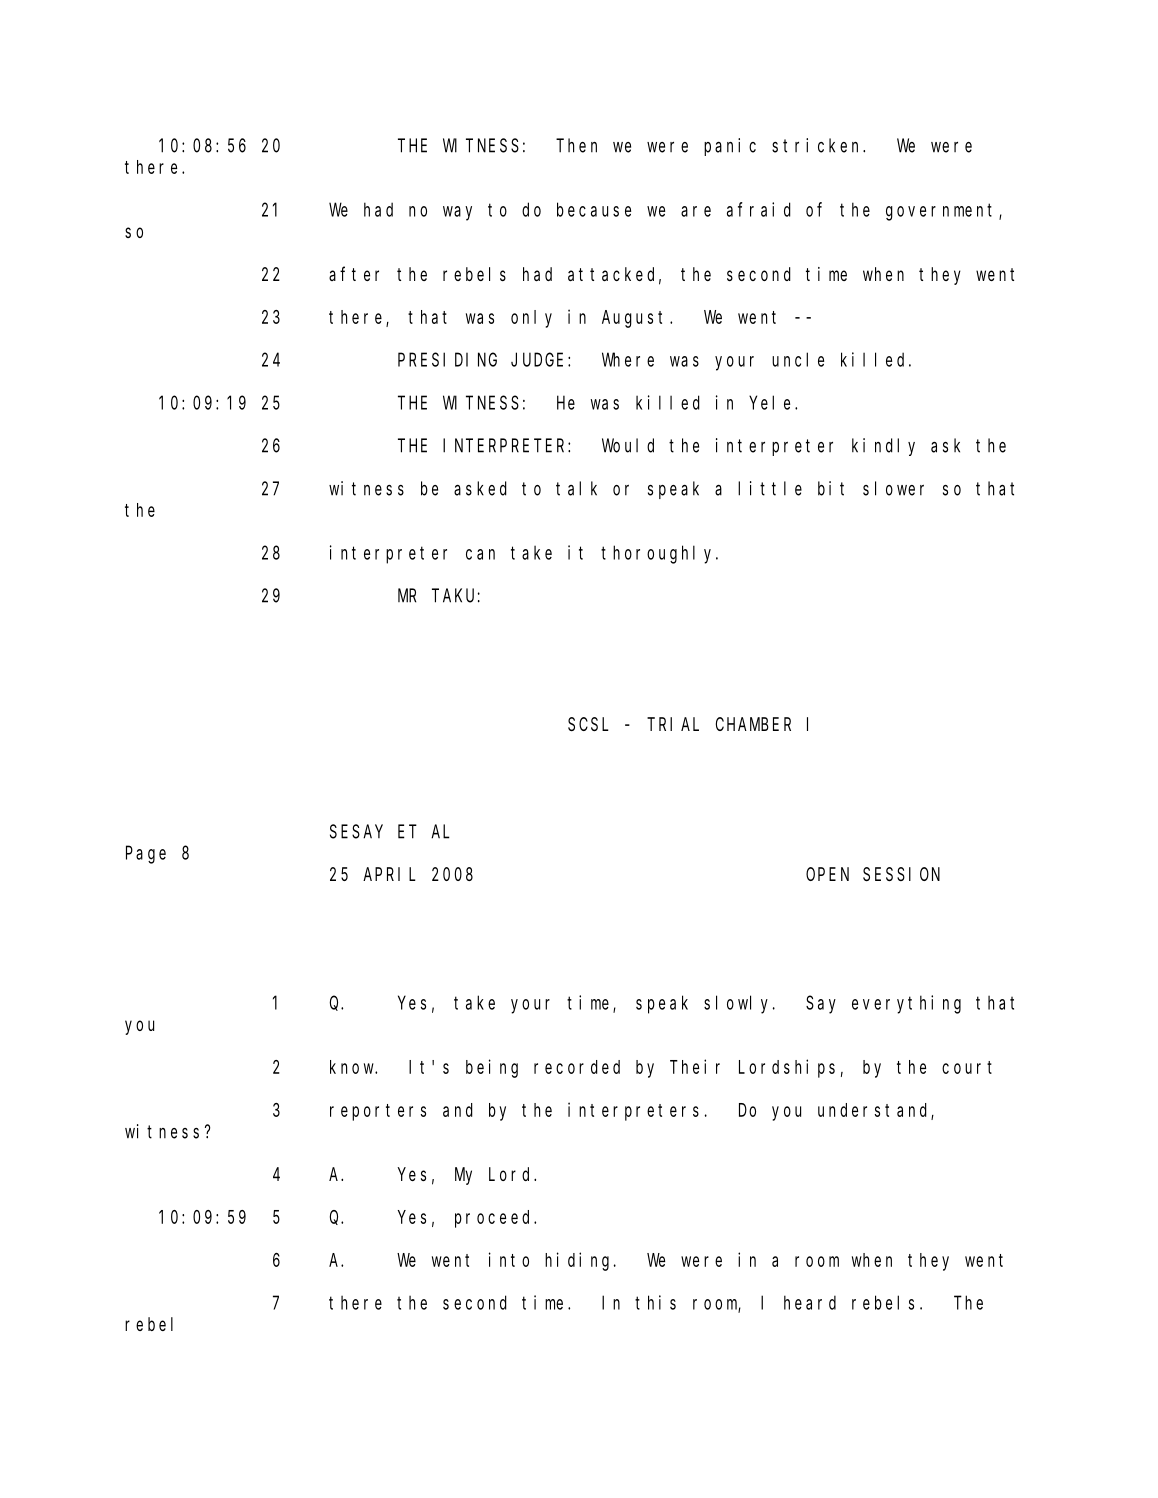 This screenshot has width=1158, height=1498. What do you see at coordinates (659, 554) in the screenshot?
I see `thoroughly` at bounding box center [659, 554].
